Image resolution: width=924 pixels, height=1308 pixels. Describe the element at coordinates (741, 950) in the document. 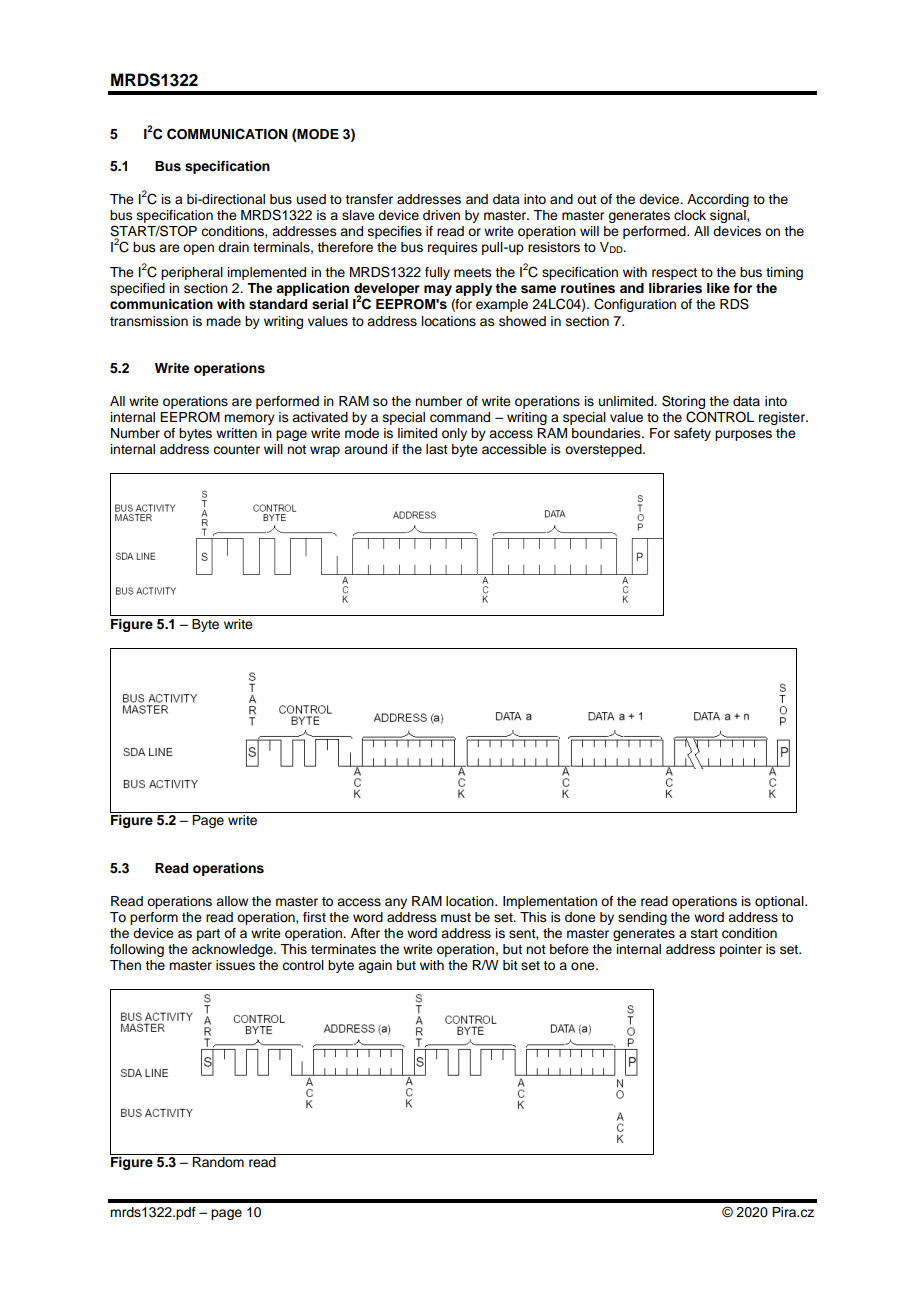

I see `pointer` at that location.
